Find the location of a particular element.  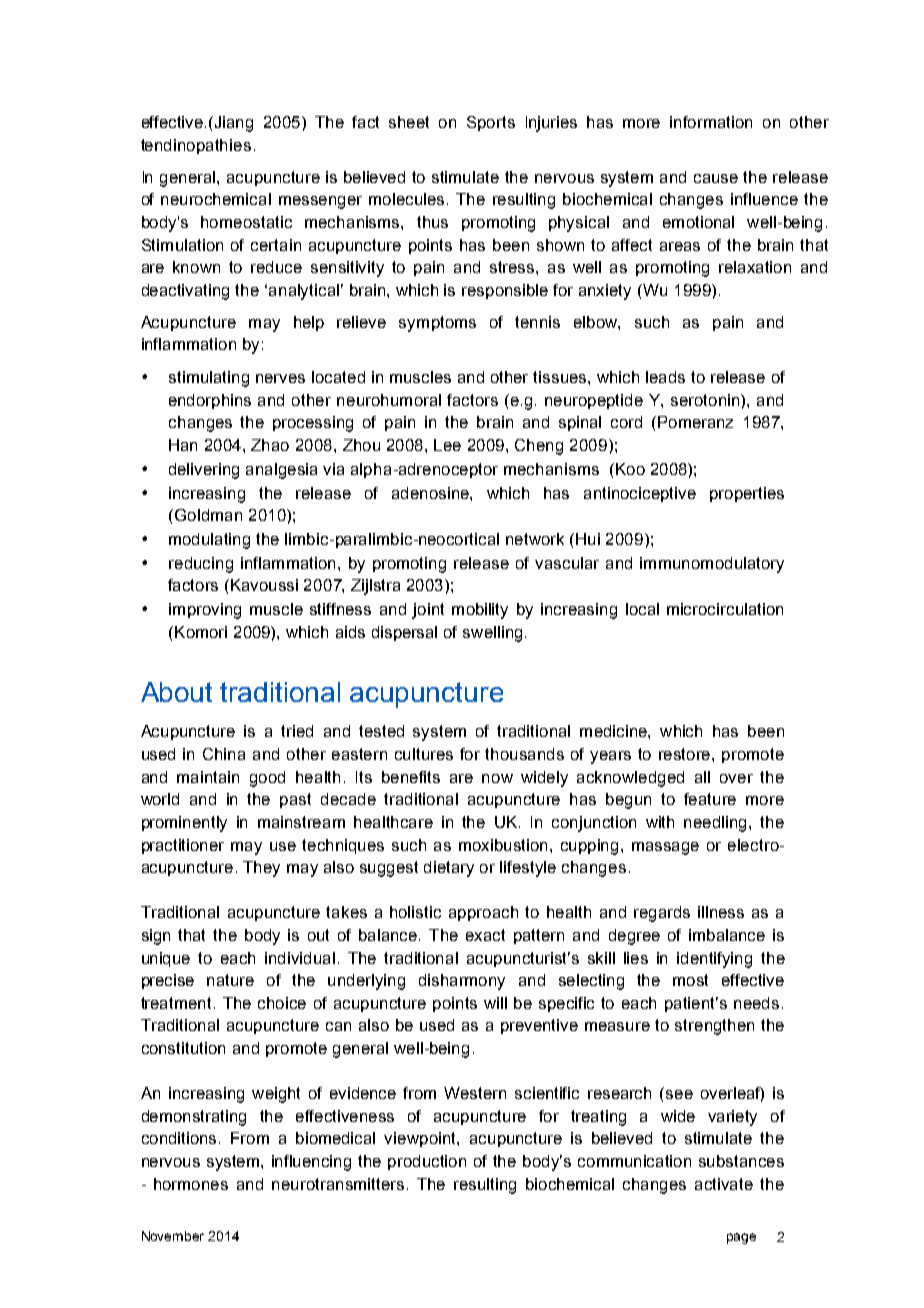

stimulating is located at coordinates (209, 379).
